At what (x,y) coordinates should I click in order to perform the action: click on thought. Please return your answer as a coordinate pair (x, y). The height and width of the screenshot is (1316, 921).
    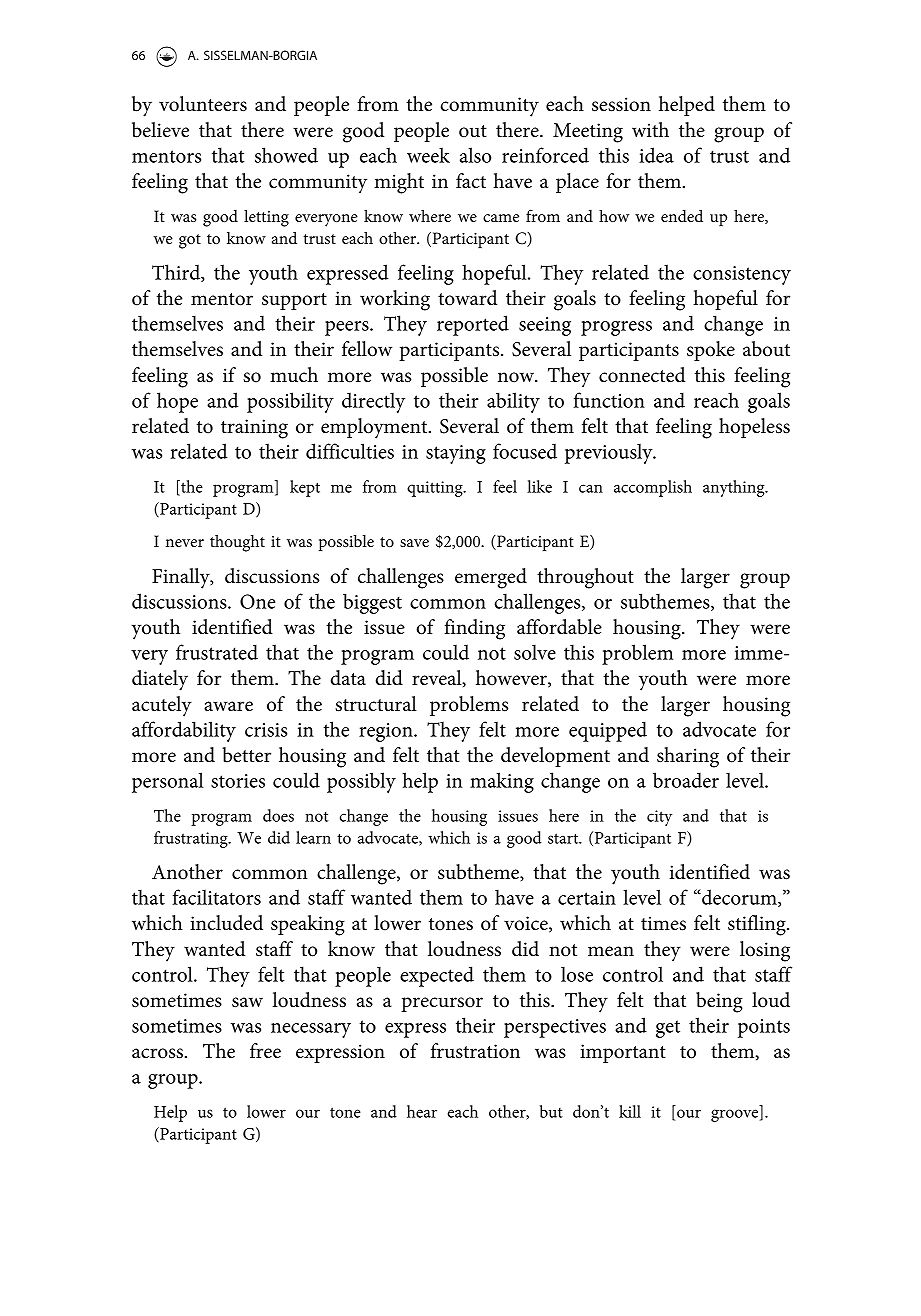
    Looking at the image, I should click on (237, 543).
